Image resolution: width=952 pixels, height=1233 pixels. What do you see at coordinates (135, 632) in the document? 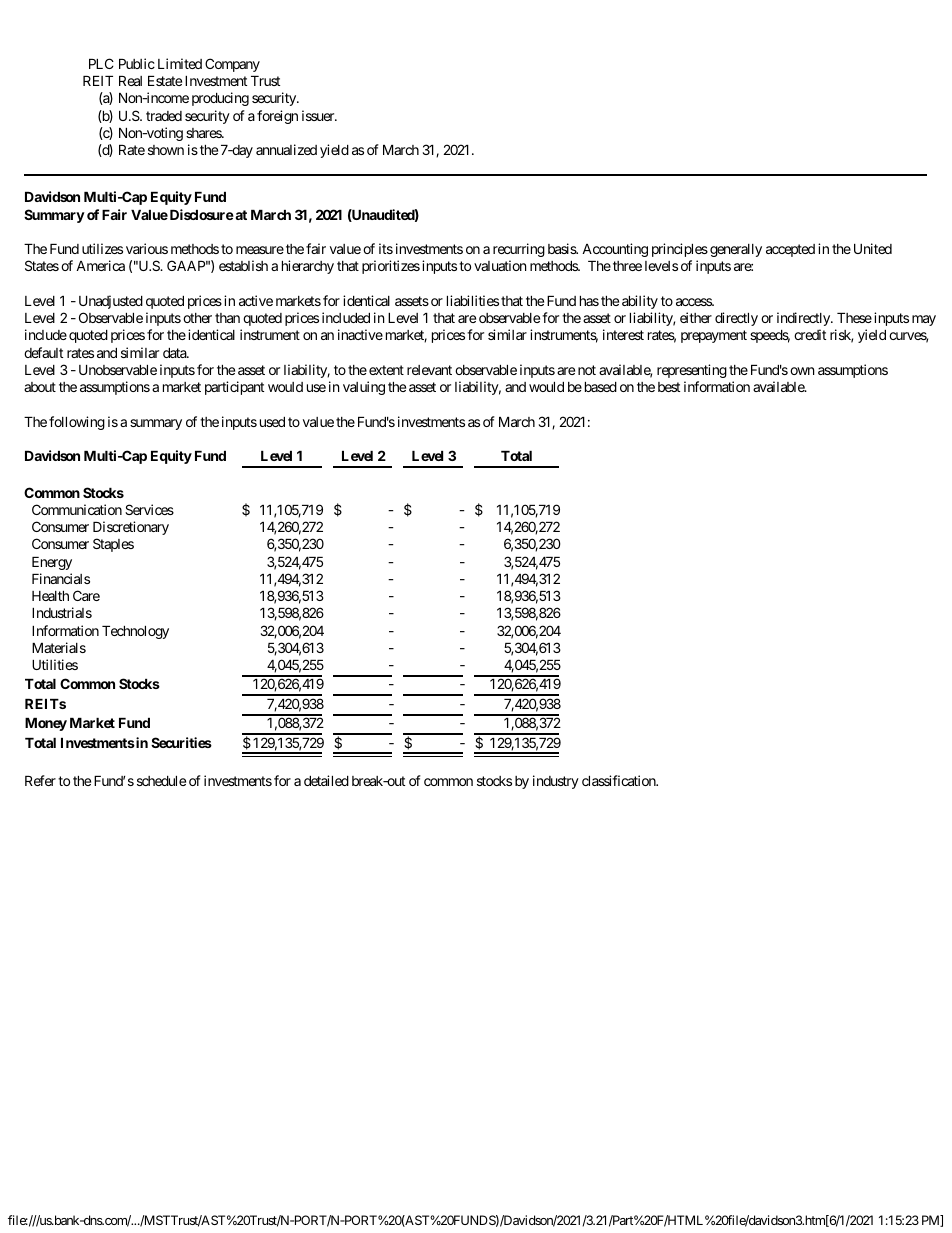
I see `Technology` at bounding box center [135, 632].
